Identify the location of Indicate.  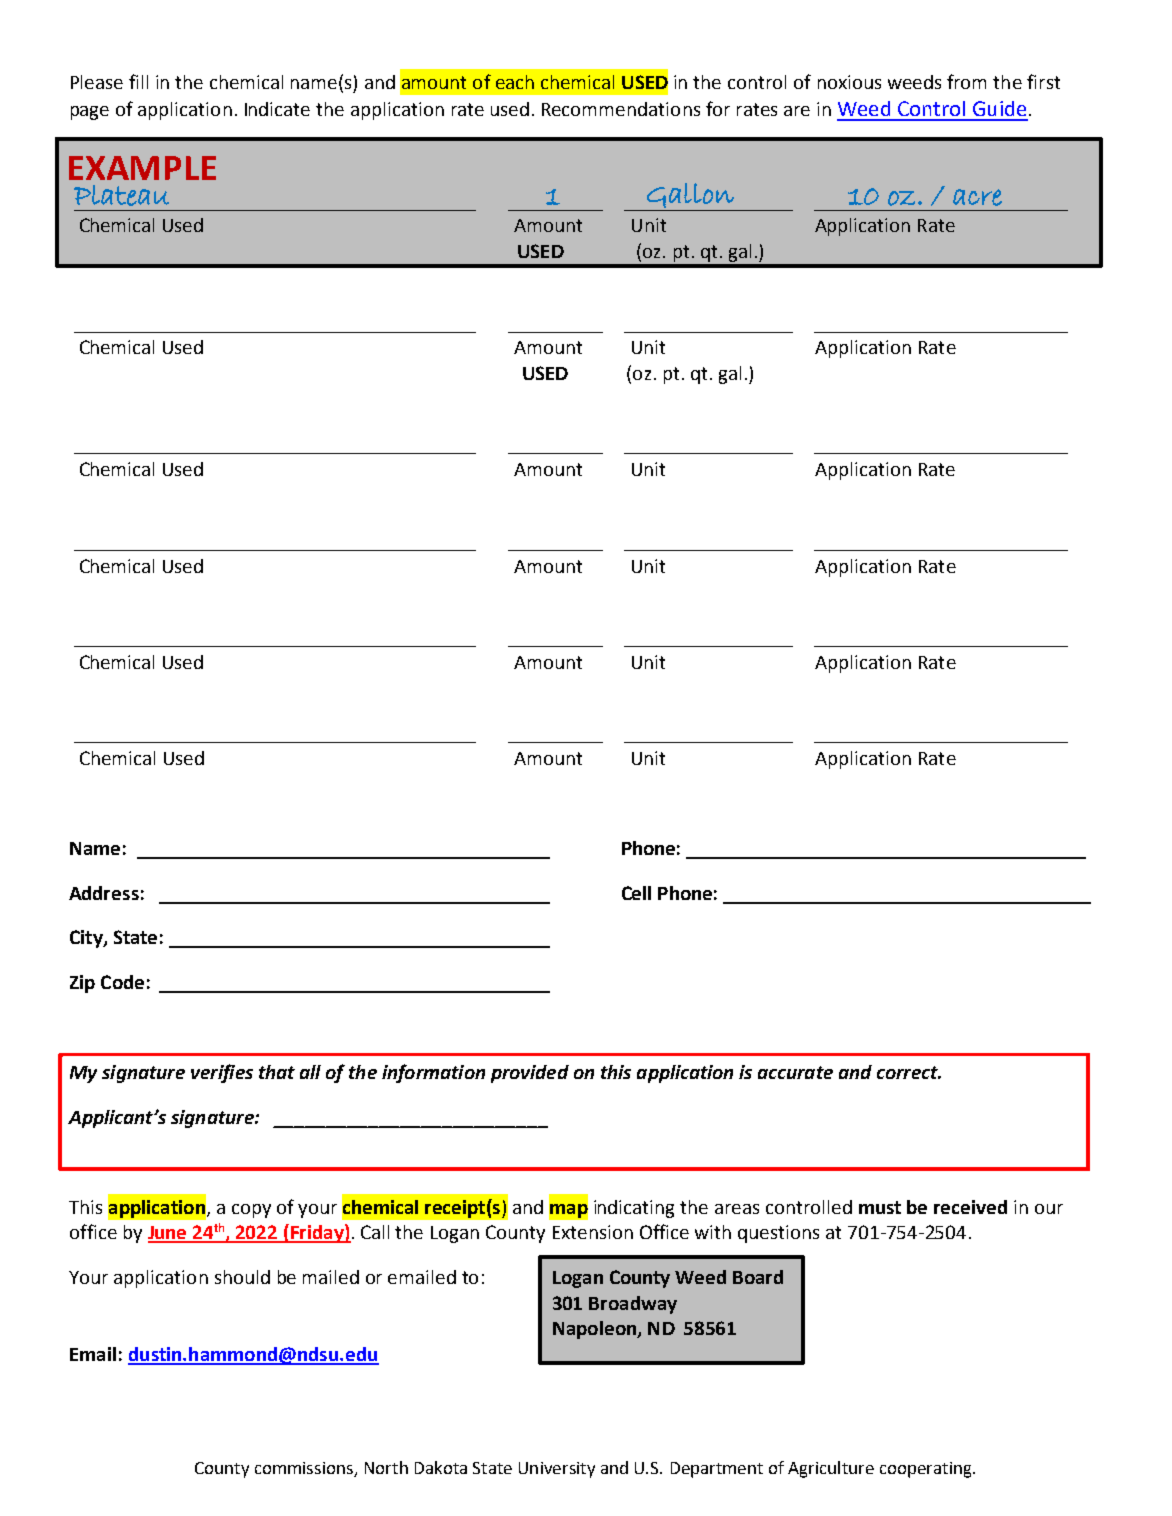
(277, 109).
